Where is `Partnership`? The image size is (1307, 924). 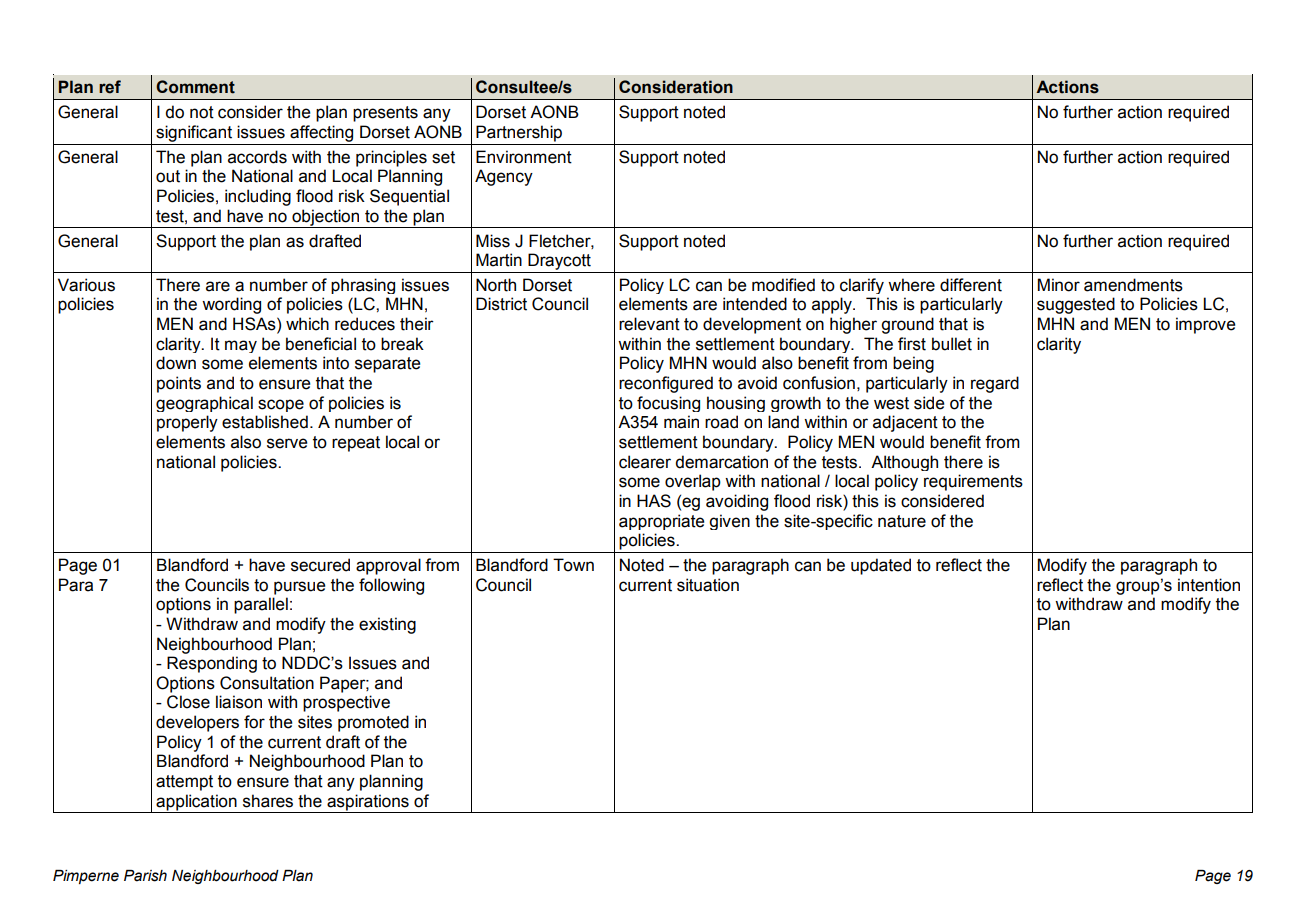
Partnership is located at coordinates (519, 133).
